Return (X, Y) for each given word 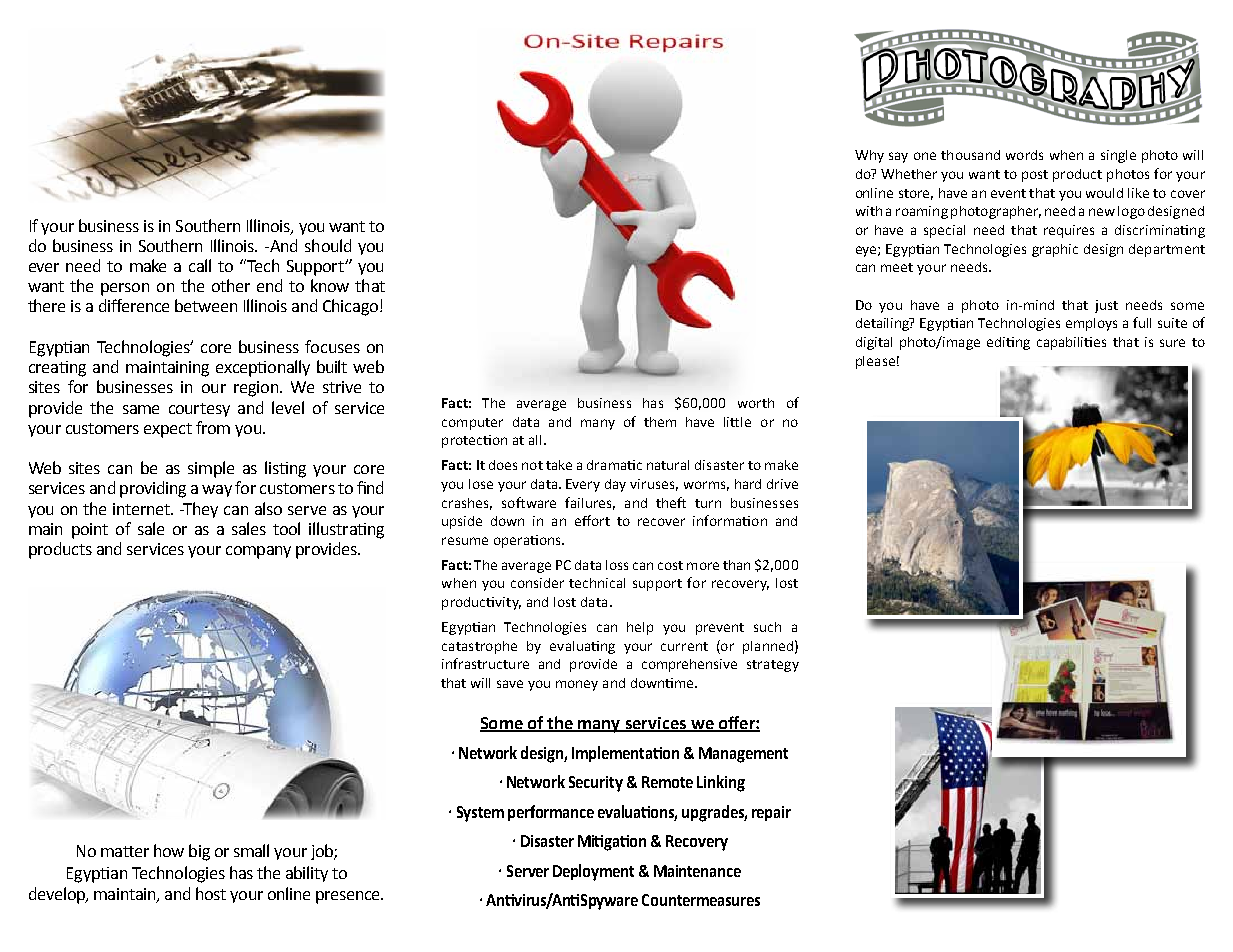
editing (1008, 343)
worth (756, 403)
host (211, 893)
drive (782, 484)
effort (592, 520)
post (1035, 176)
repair (771, 813)
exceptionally (263, 368)
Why (869, 156)
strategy (773, 666)
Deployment (593, 872)
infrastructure (485, 663)
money (577, 685)
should (328, 245)
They (199, 510)
